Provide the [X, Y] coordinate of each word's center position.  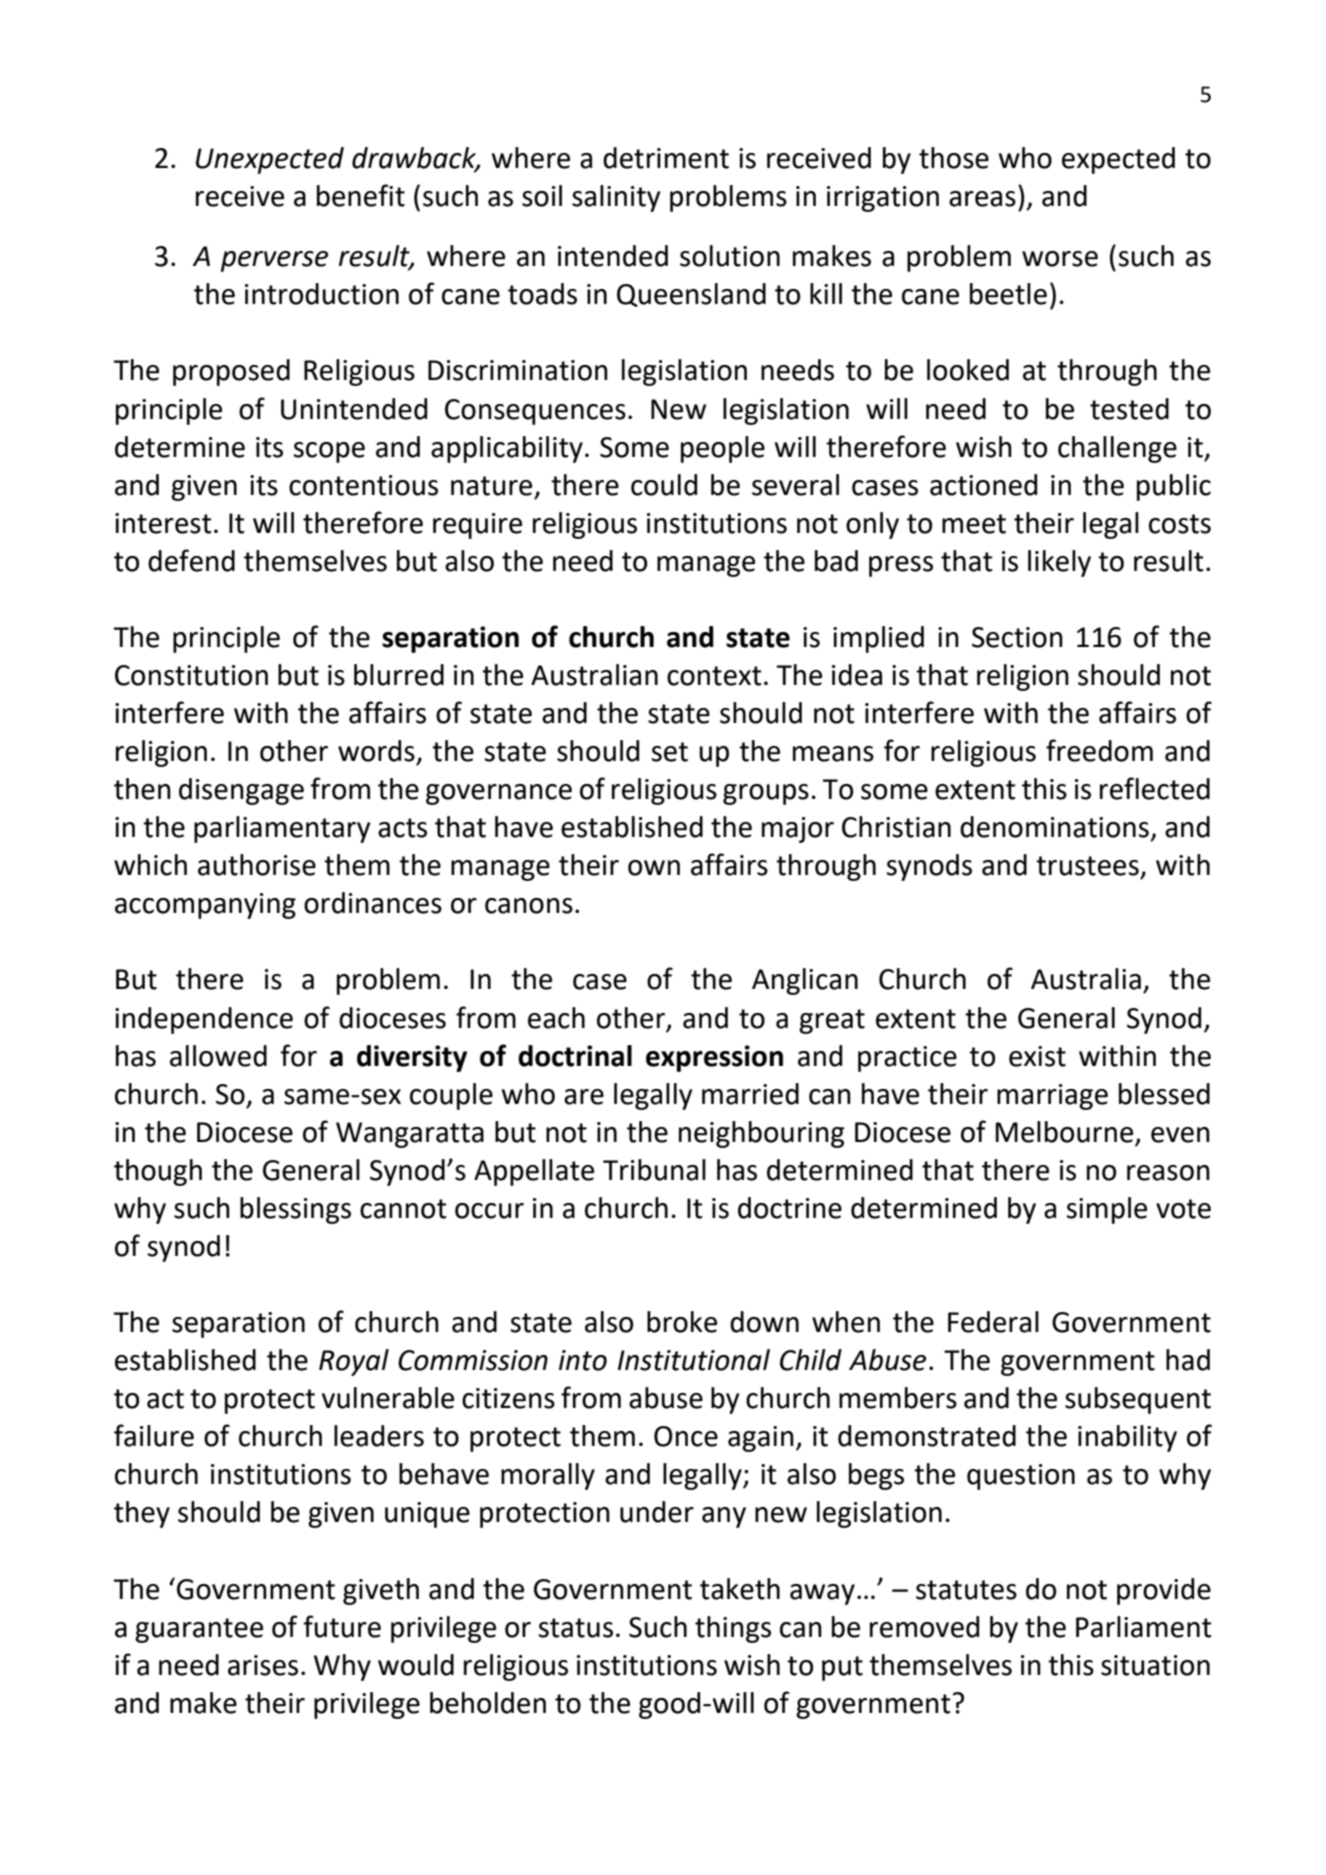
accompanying [205, 906]
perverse [274, 261]
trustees [1087, 866]
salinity [616, 198]
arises [263, 1665]
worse [1060, 259]
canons [529, 906]
